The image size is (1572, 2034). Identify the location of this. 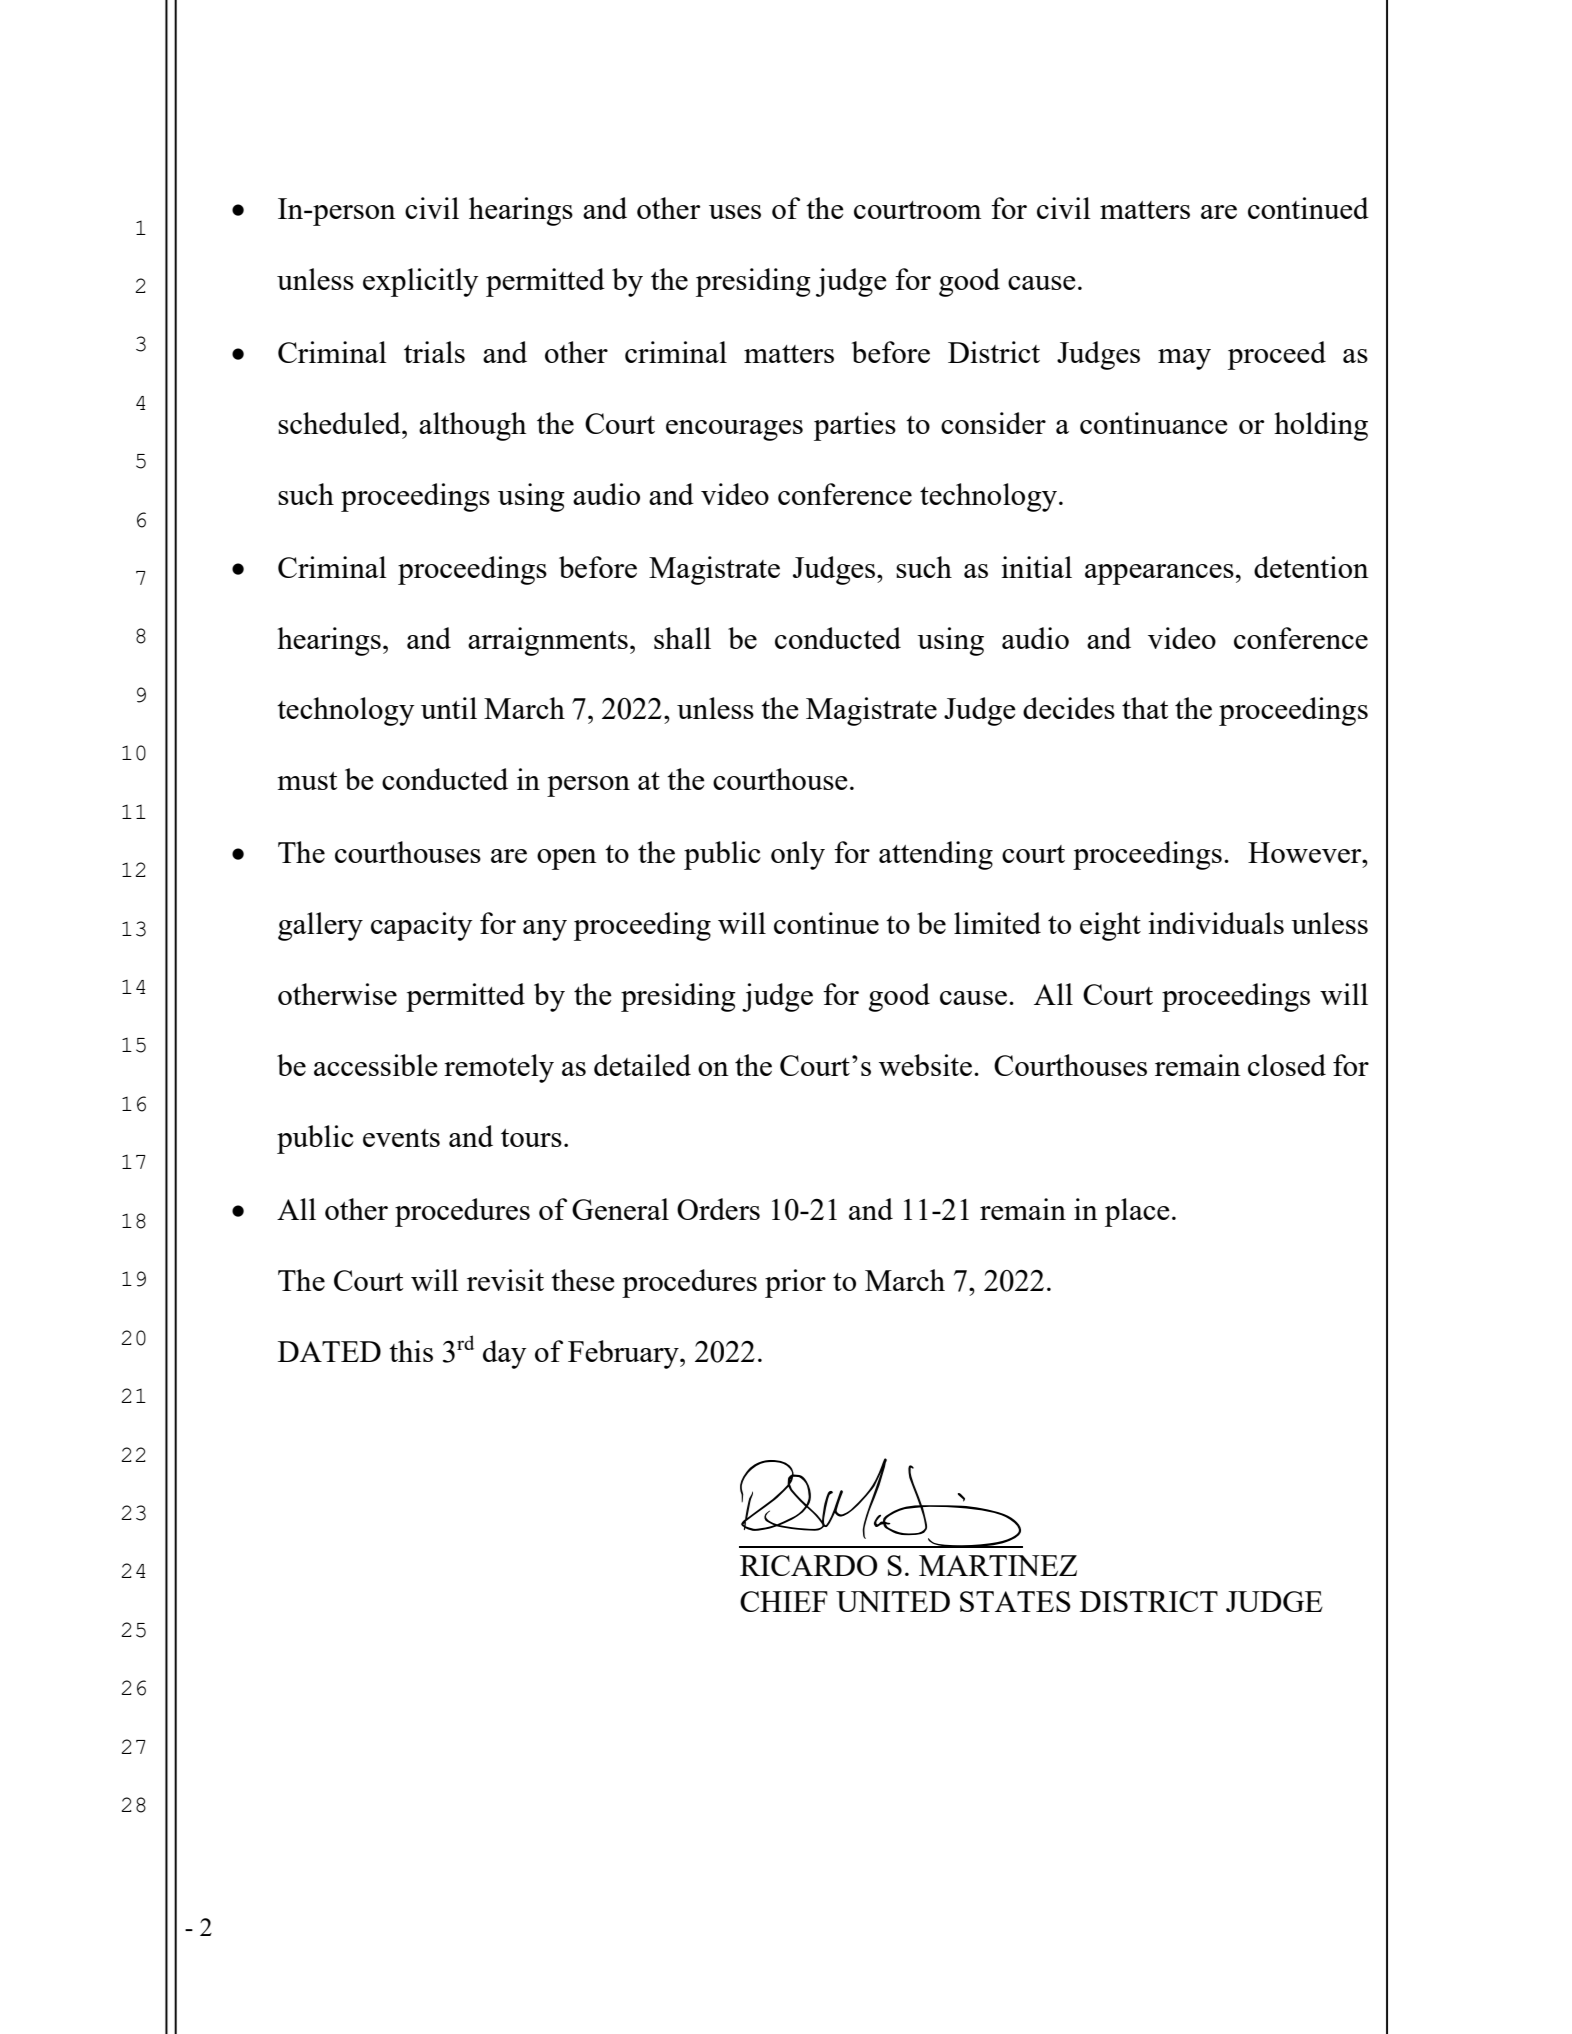
(411, 1351).
